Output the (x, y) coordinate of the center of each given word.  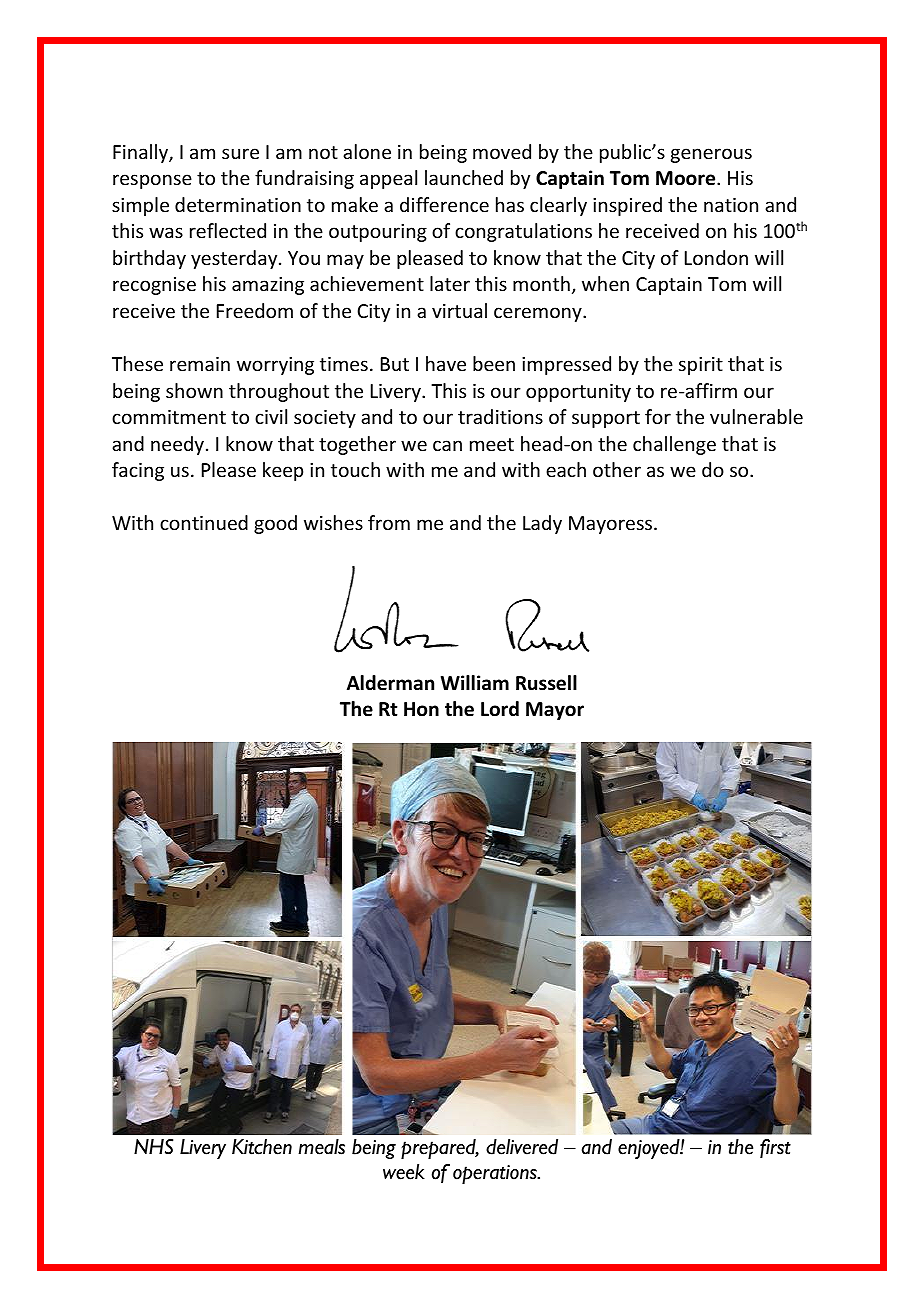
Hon (421, 709)
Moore (687, 178)
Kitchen (262, 1147)
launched (464, 177)
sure (240, 153)
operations (496, 1174)
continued (204, 522)
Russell (546, 683)
